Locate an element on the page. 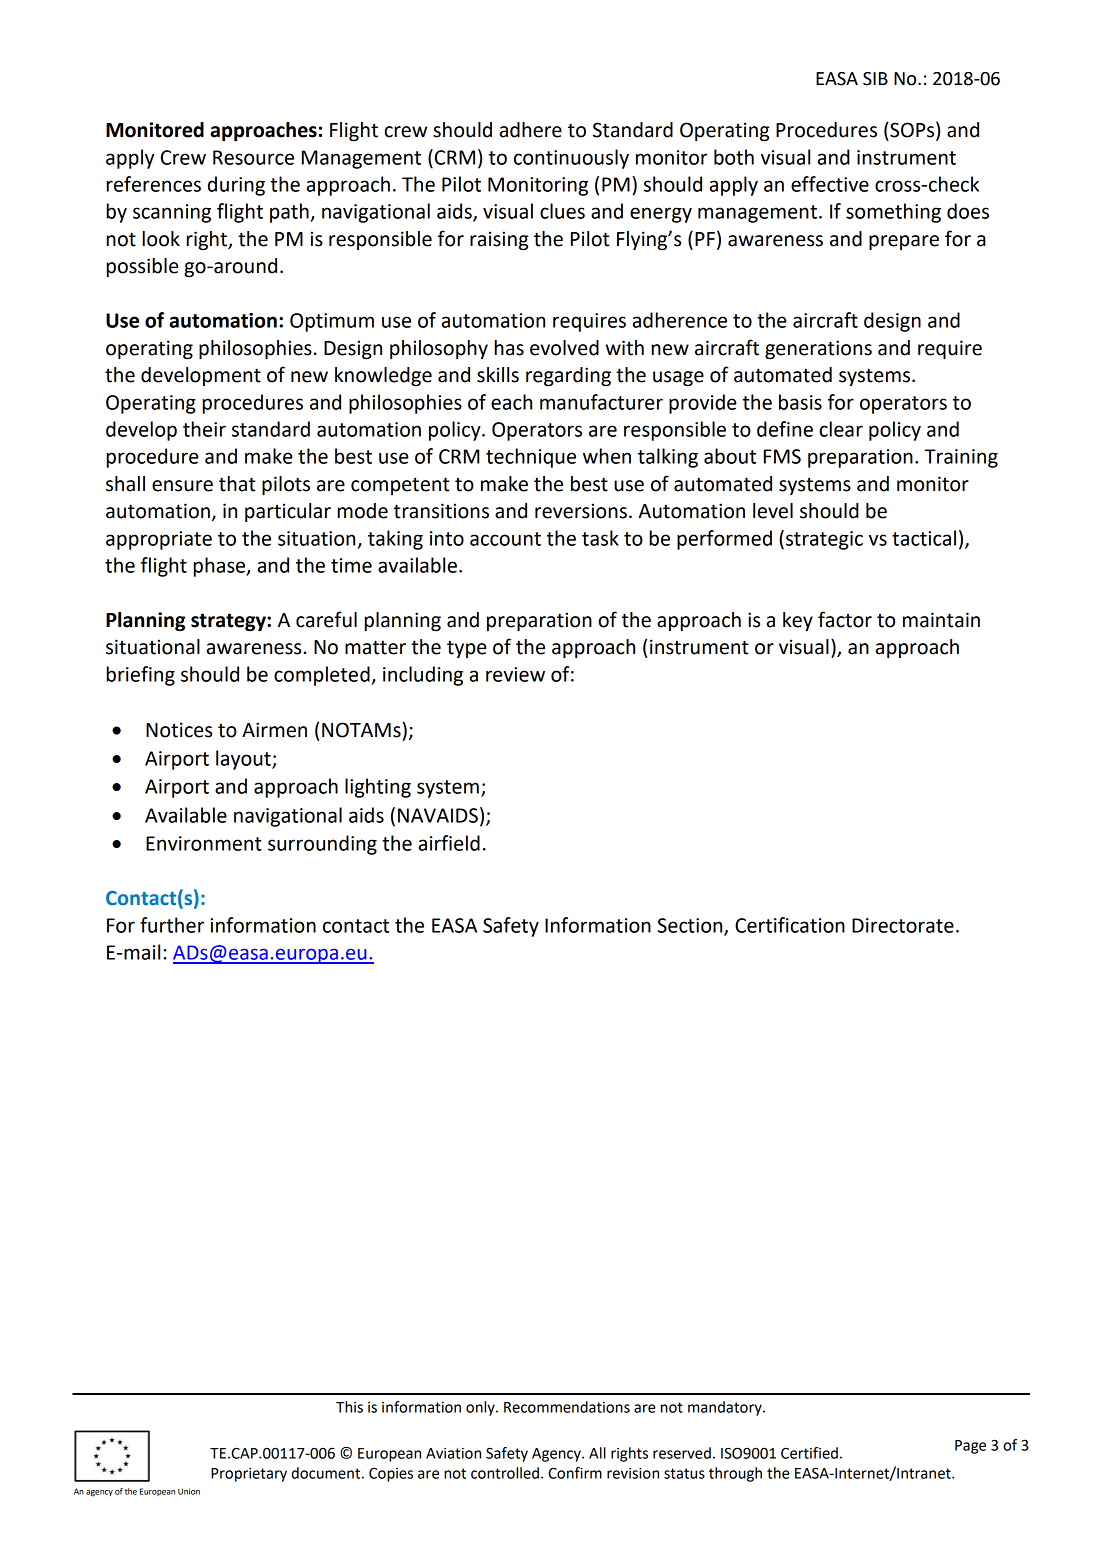 The image size is (1106, 1564). Proprietary is located at coordinates (249, 1475).
